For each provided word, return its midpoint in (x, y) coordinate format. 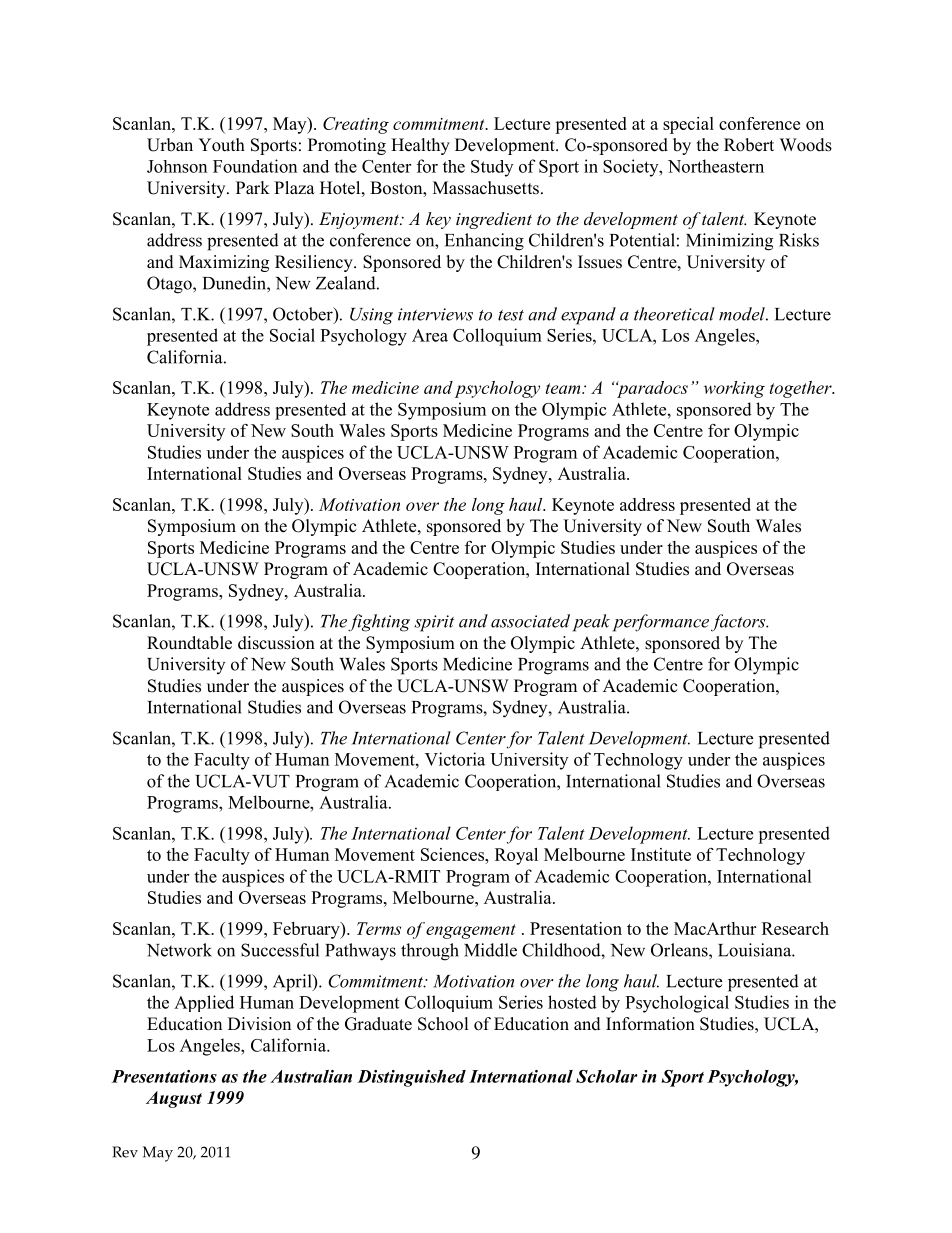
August (174, 1099)
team (564, 388)
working (734, 389)
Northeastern (716, 166)
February (307, 930)
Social (292, 335)
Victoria (455, 759)
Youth (221, 145)
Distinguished (411, 1078)
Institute (661, 854)
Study (492, 168)
